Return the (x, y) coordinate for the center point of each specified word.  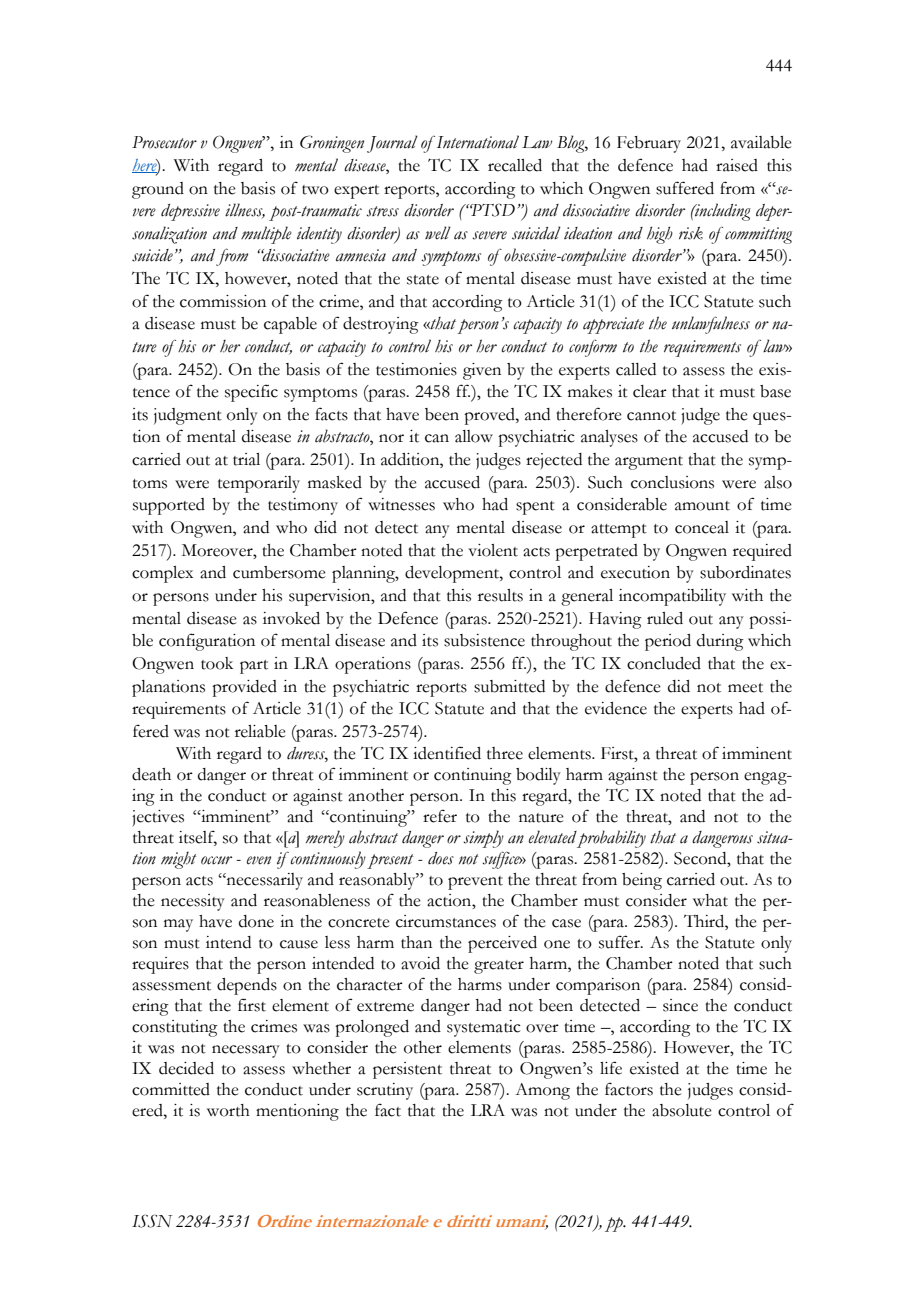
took (217, 663)
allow (474, 436)
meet (745, 688)
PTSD (492, 210)
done (256, 921)
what (710, 900)
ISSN (152, 1221)
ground (158, 190)
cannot (651, 416)
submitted (509, 686)
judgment (188, 416)
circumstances (446, 921)
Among (542, 1091)
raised (737, 165)
